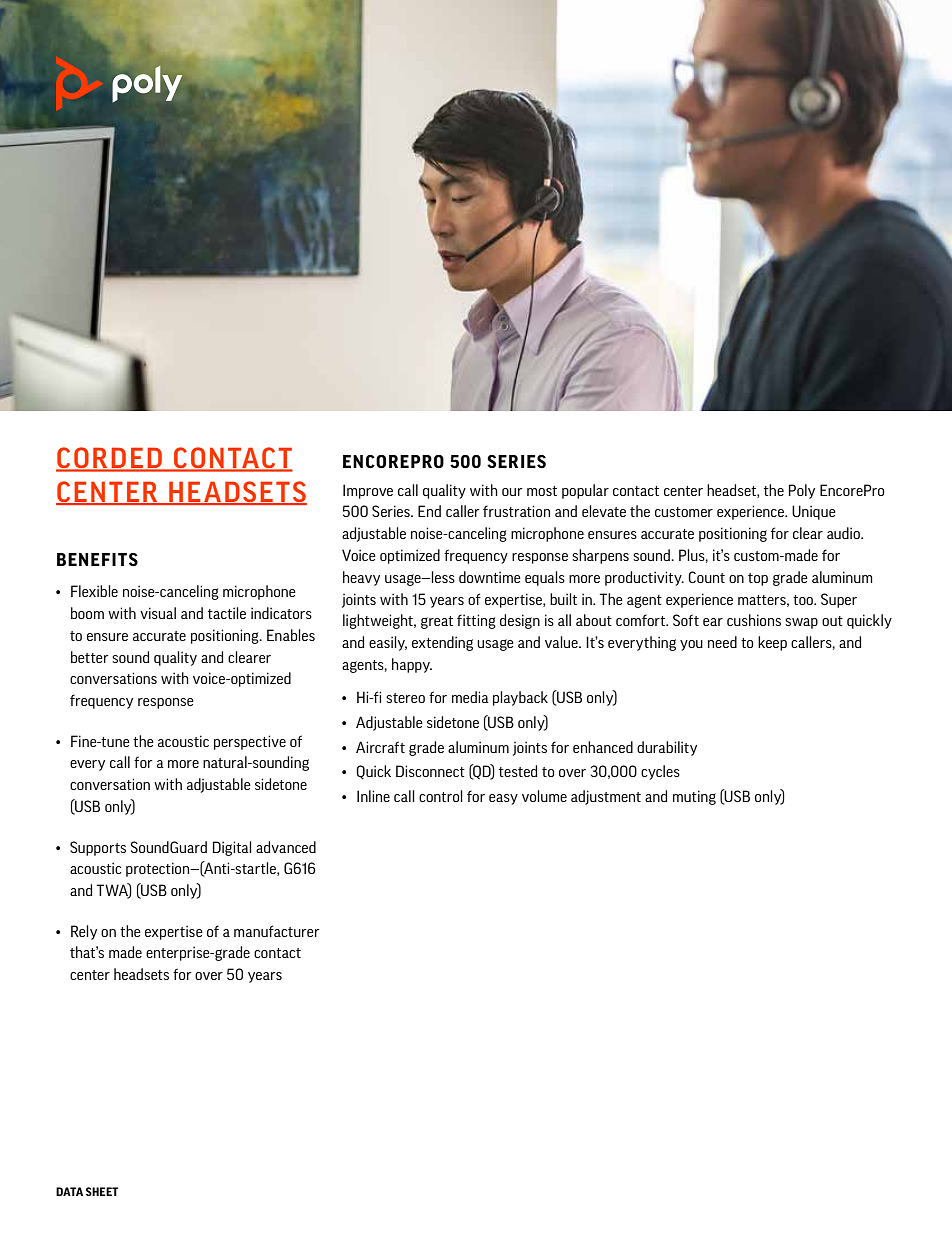 Image resolution: width=952 pixels, height=1233 pixels. I want to click on SHEET, so click(102, 1191).
